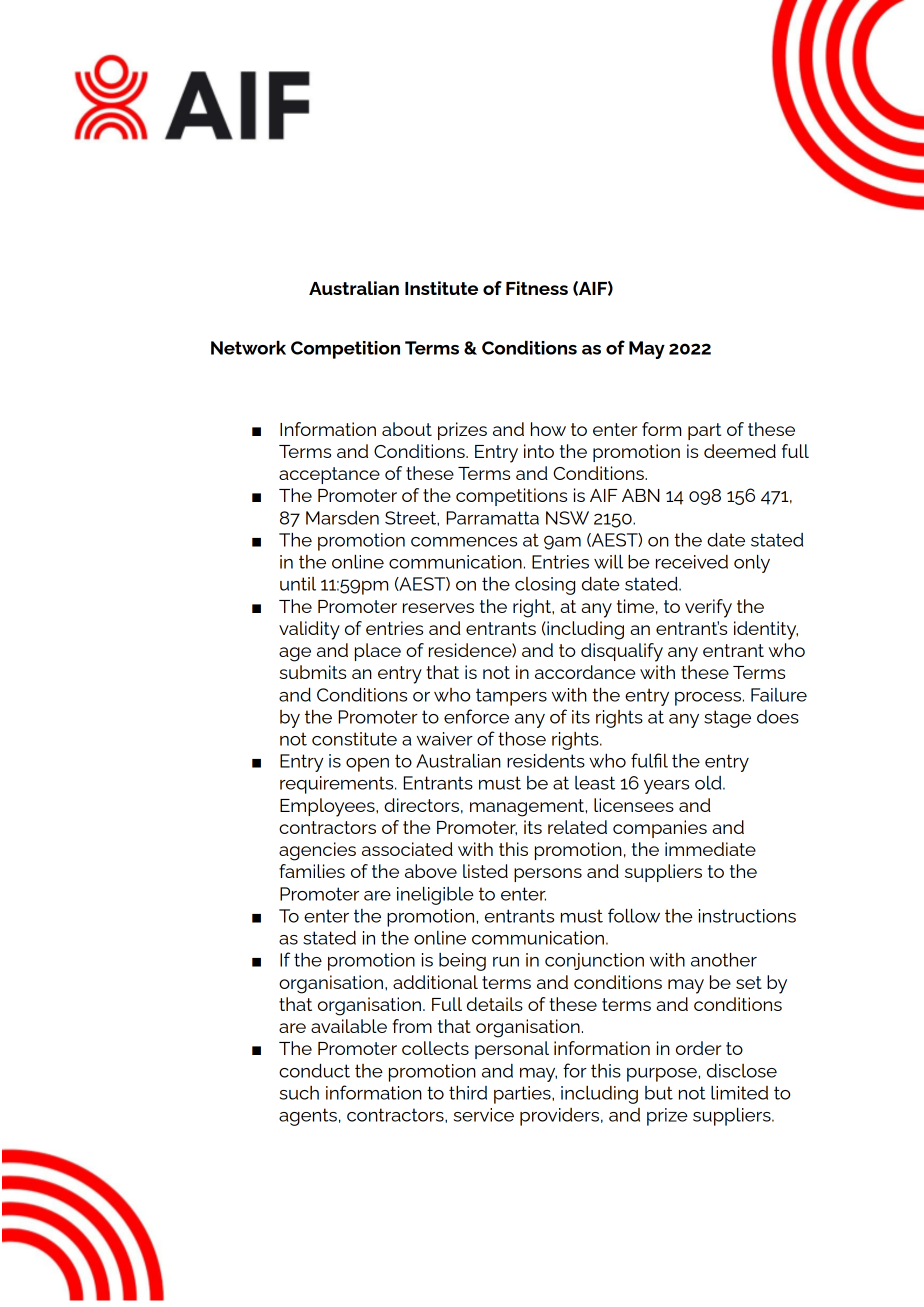  I want to click on Network, so click(248, 347).
